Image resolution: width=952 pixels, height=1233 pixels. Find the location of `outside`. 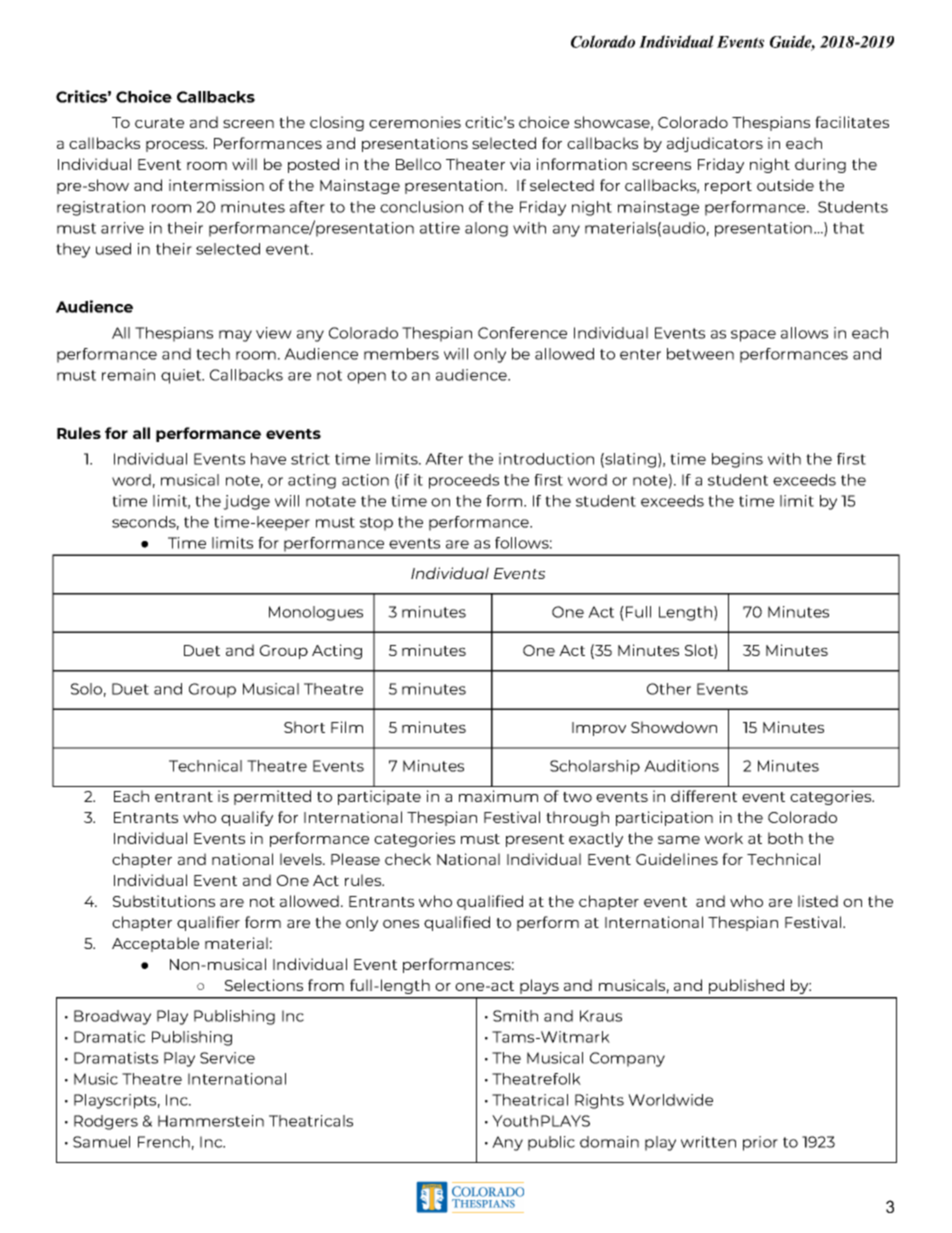

outside is located at coordinates (785, 185).
